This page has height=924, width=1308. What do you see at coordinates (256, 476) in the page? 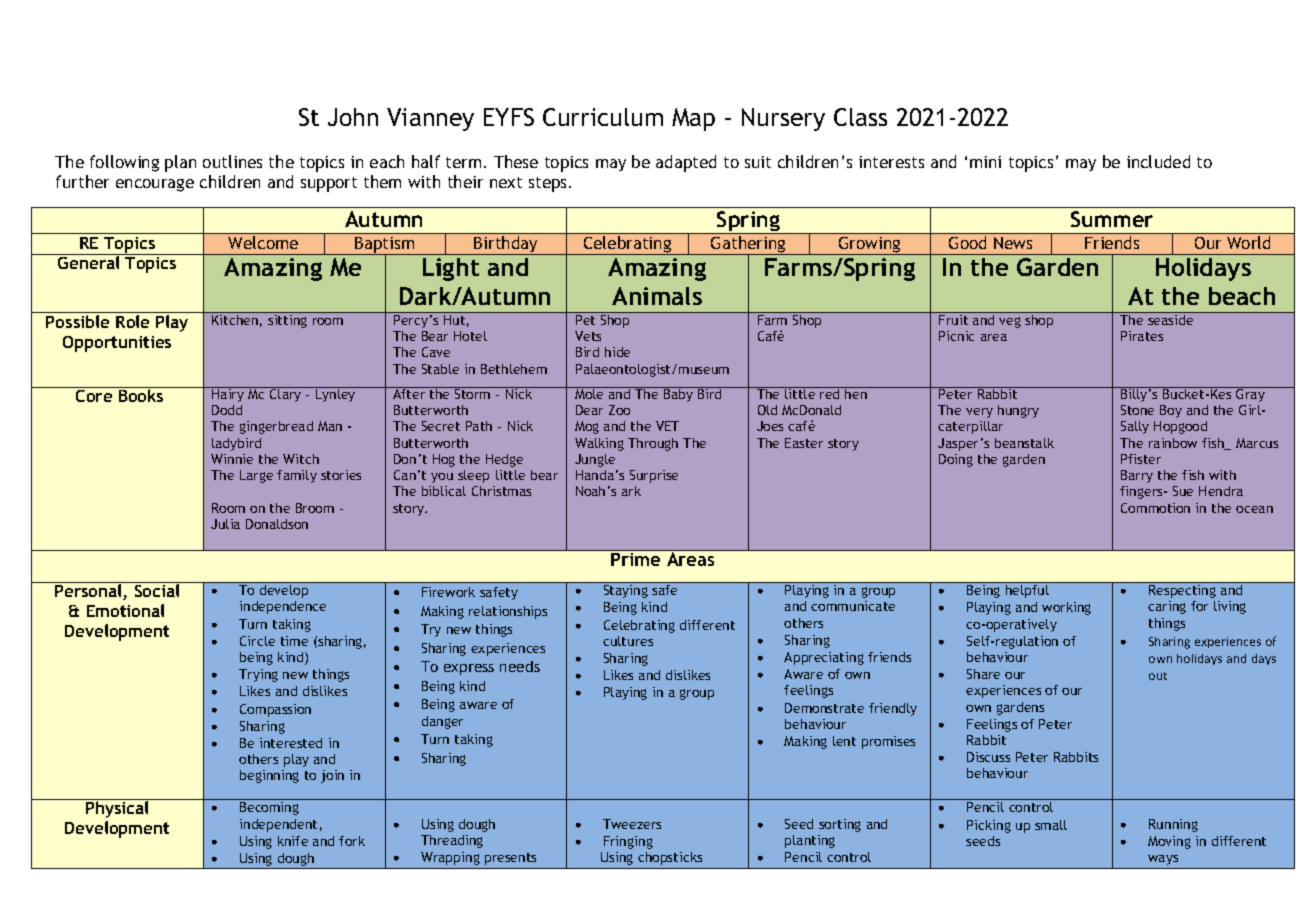
I see `Large` at bounding box center [256, 476].
